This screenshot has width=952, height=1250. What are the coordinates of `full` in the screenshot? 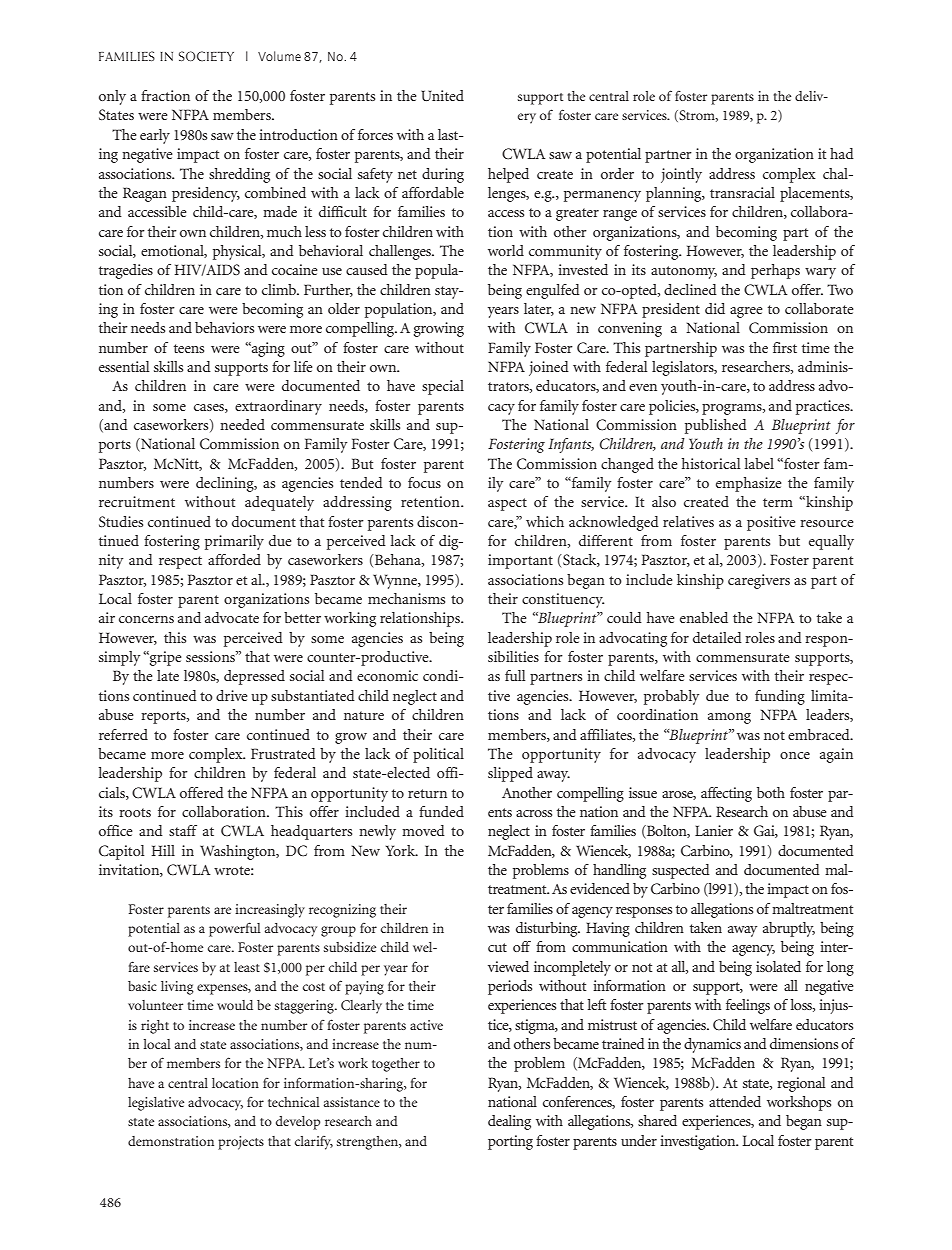 It's located at (515, 675).
